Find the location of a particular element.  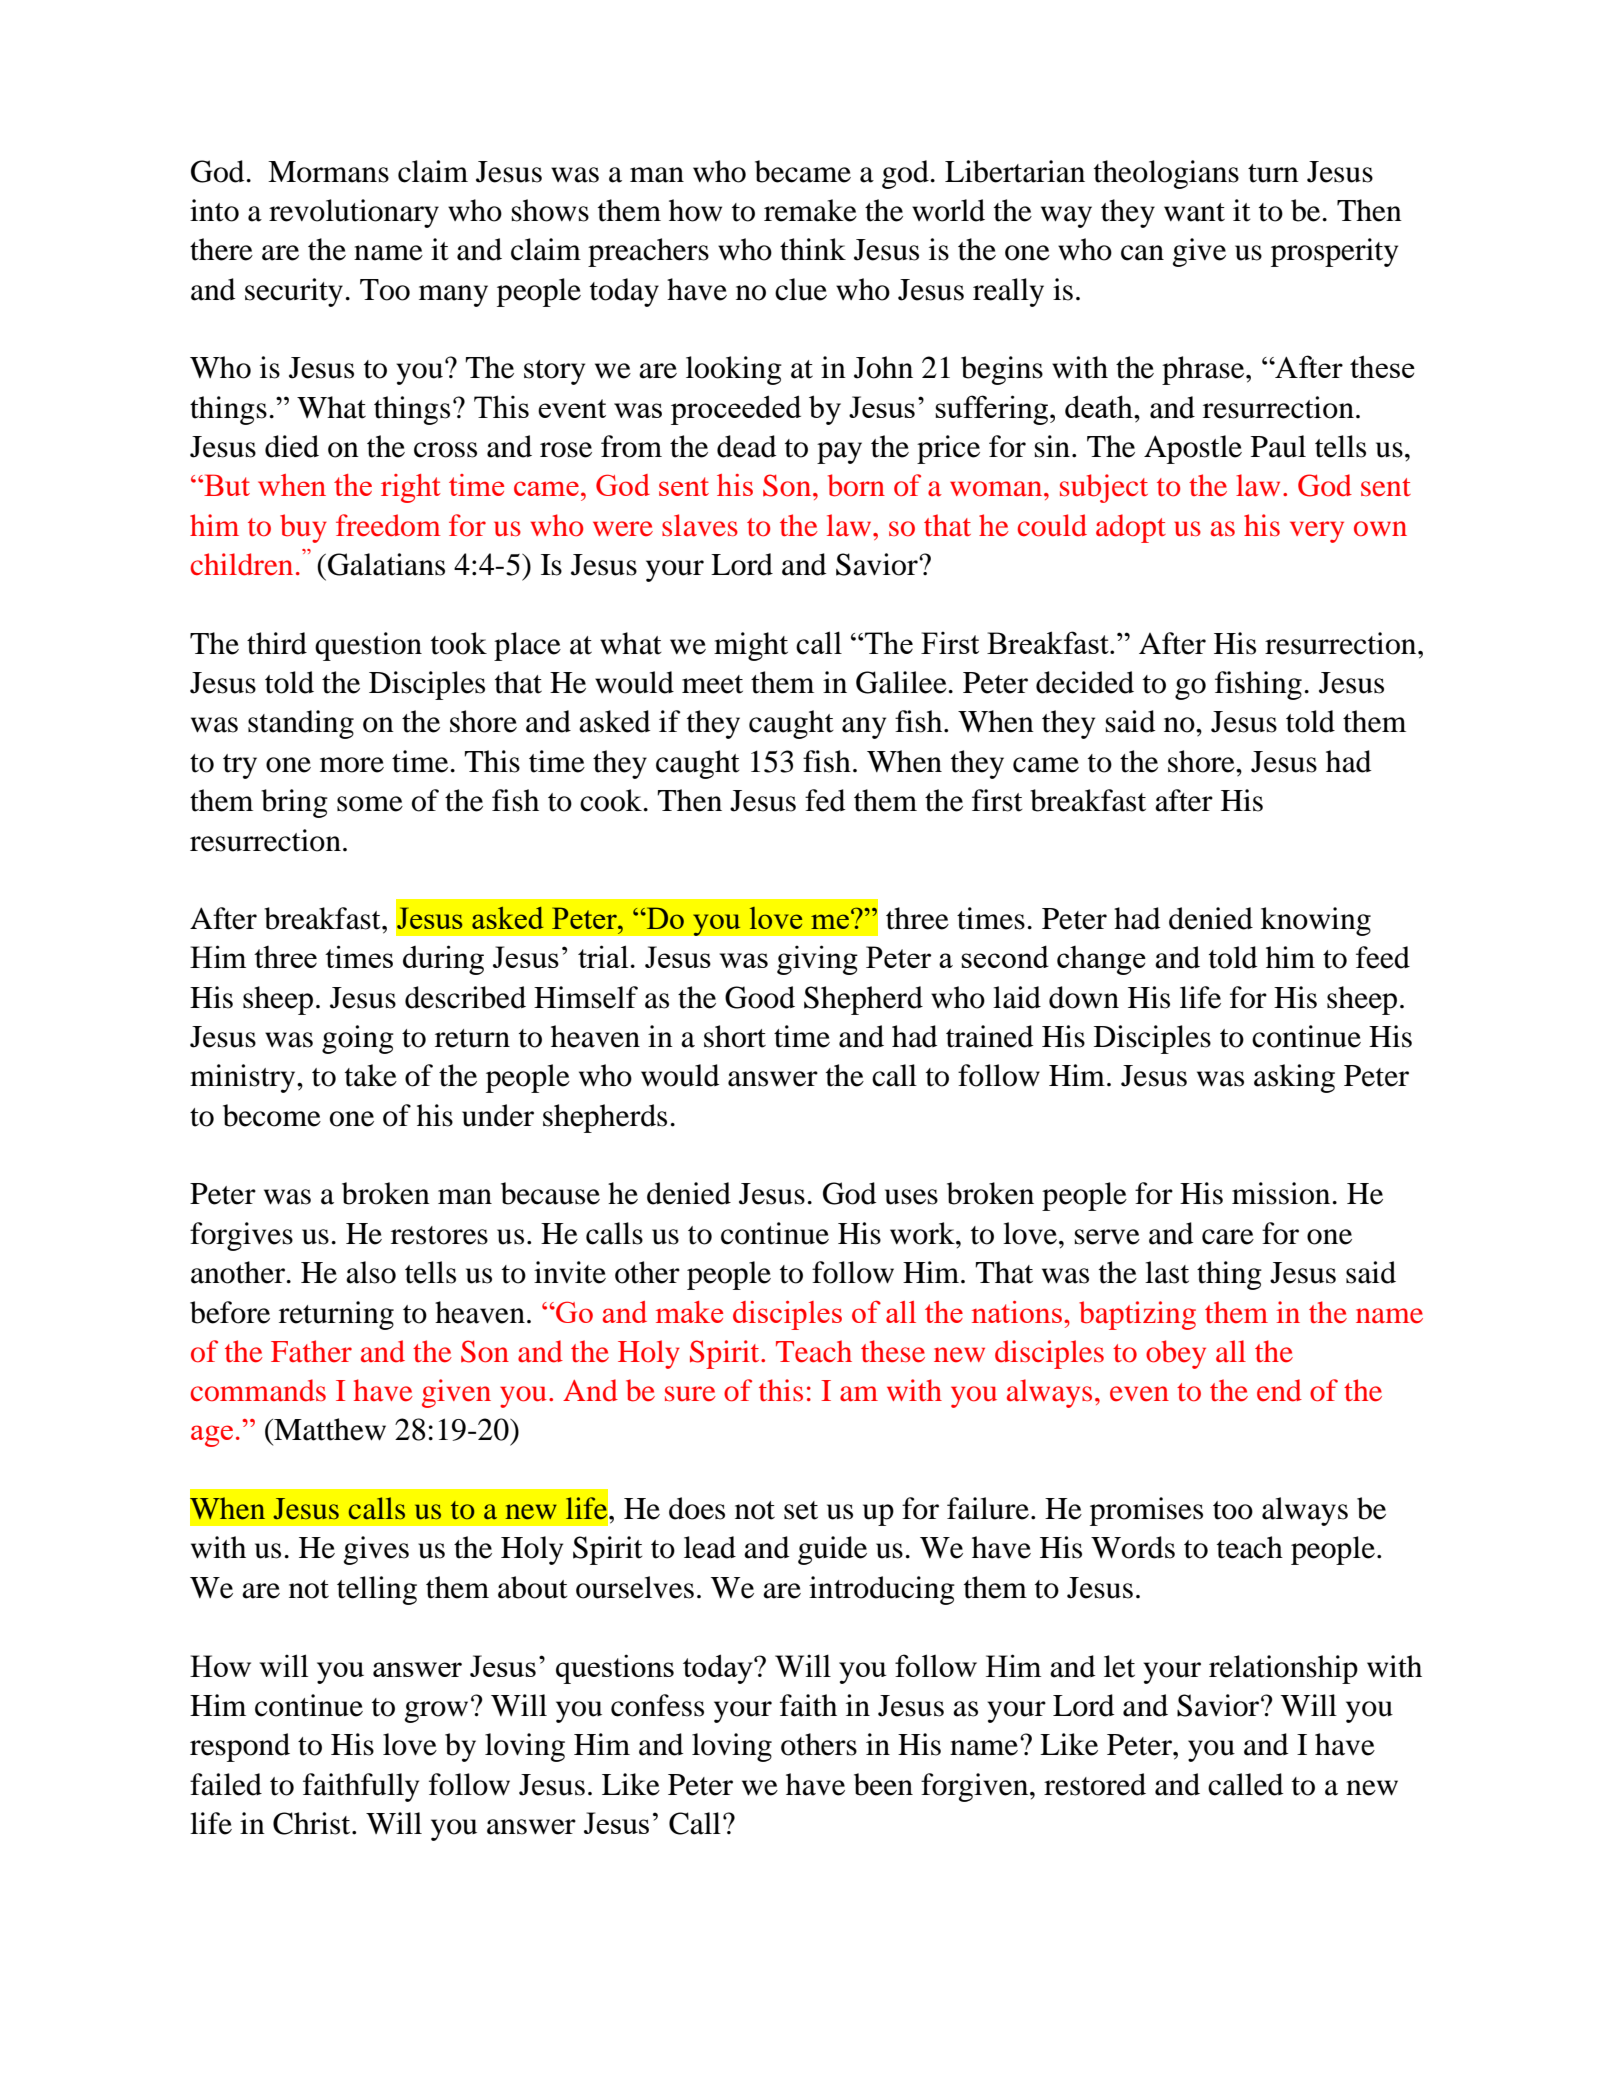

been is located at coordinates (883, 1784).
